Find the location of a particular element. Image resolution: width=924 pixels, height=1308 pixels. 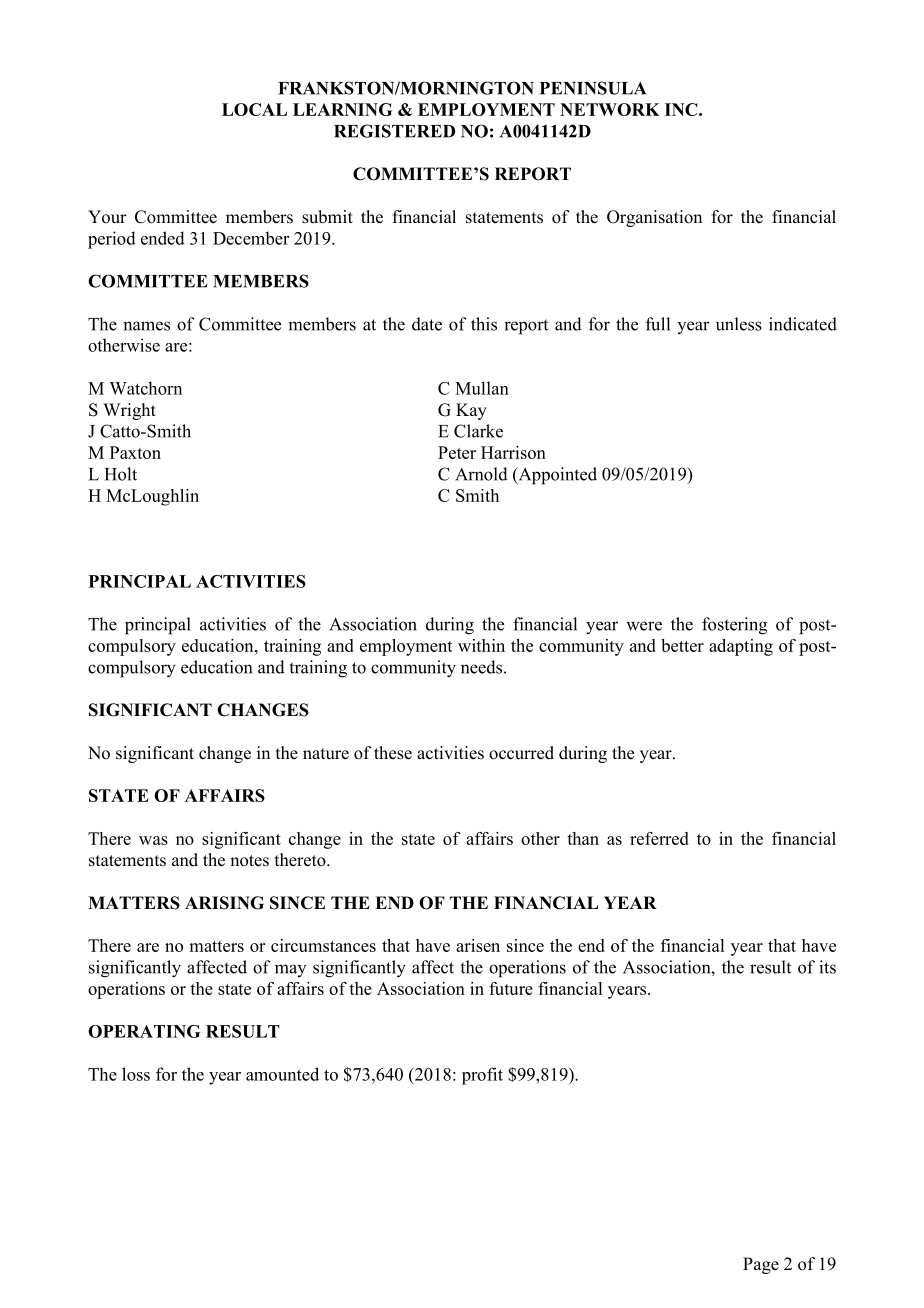

REGISTERED is located at coordinates (394, 131).
